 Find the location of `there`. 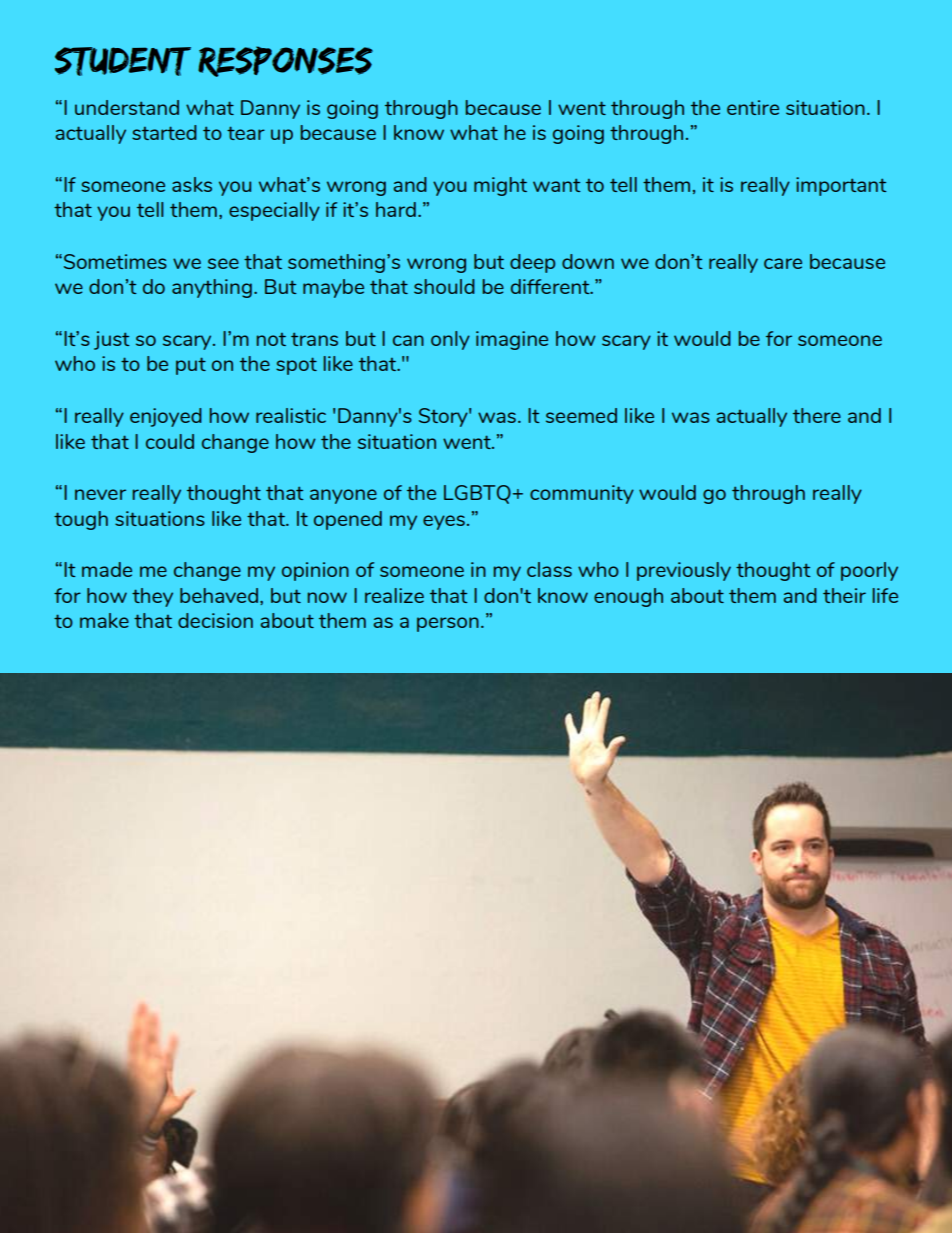

there is located at coordinates (817, 415).
